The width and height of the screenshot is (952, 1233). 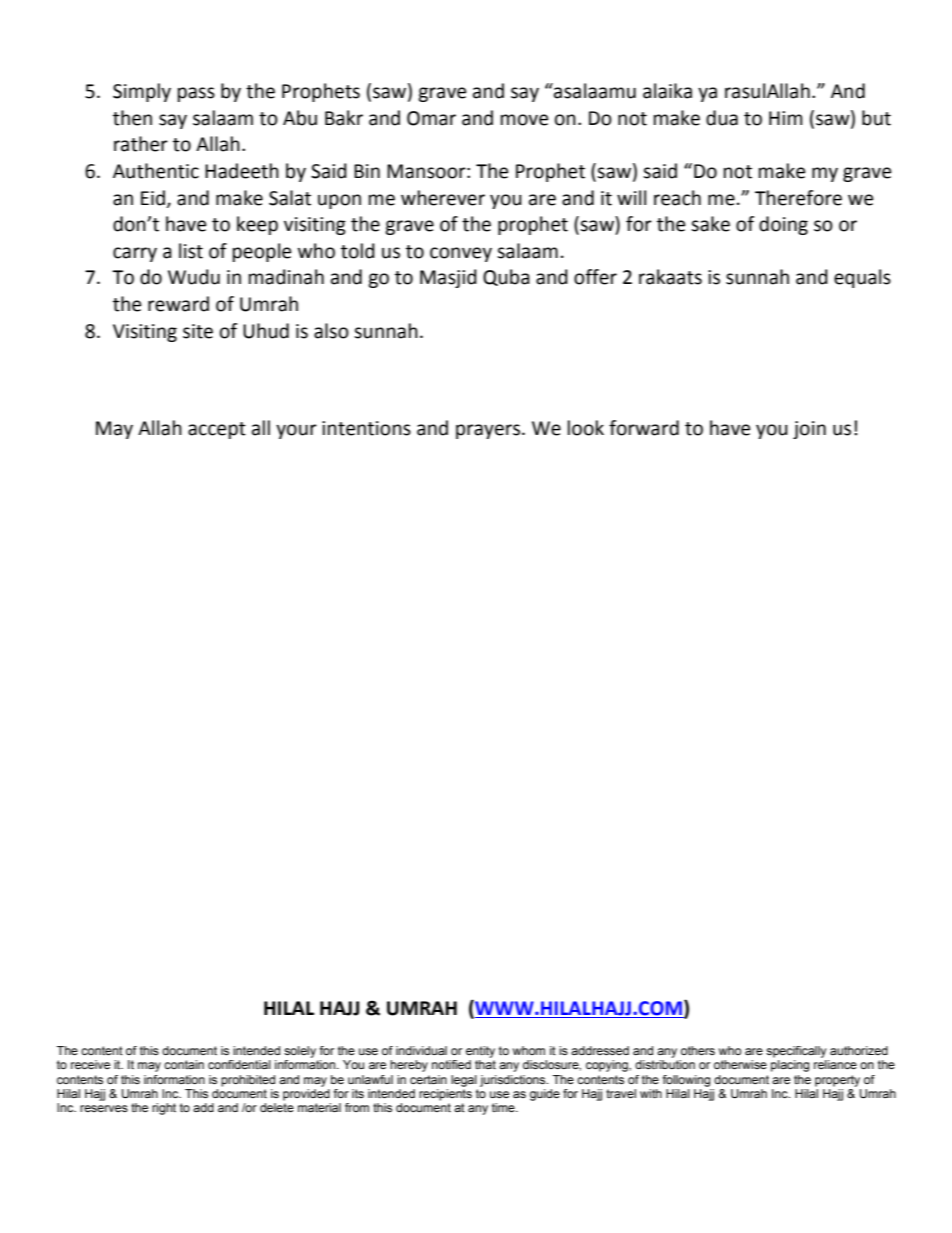 What do you see at coordinates (786, 118) in the screenshot?
I see `Him` at bounding box center [786, 118].
